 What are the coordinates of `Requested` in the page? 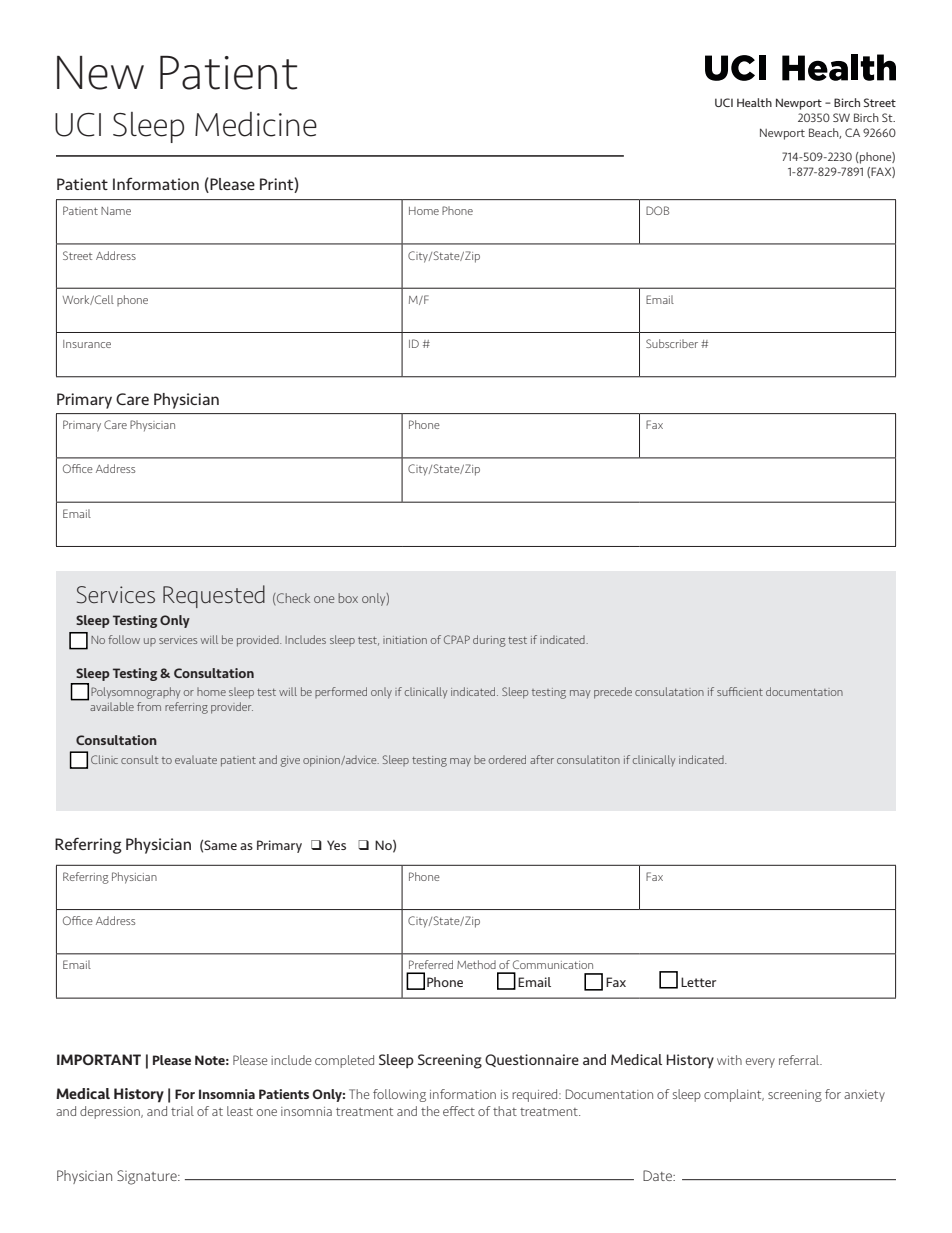 It's located at (214, 596).
